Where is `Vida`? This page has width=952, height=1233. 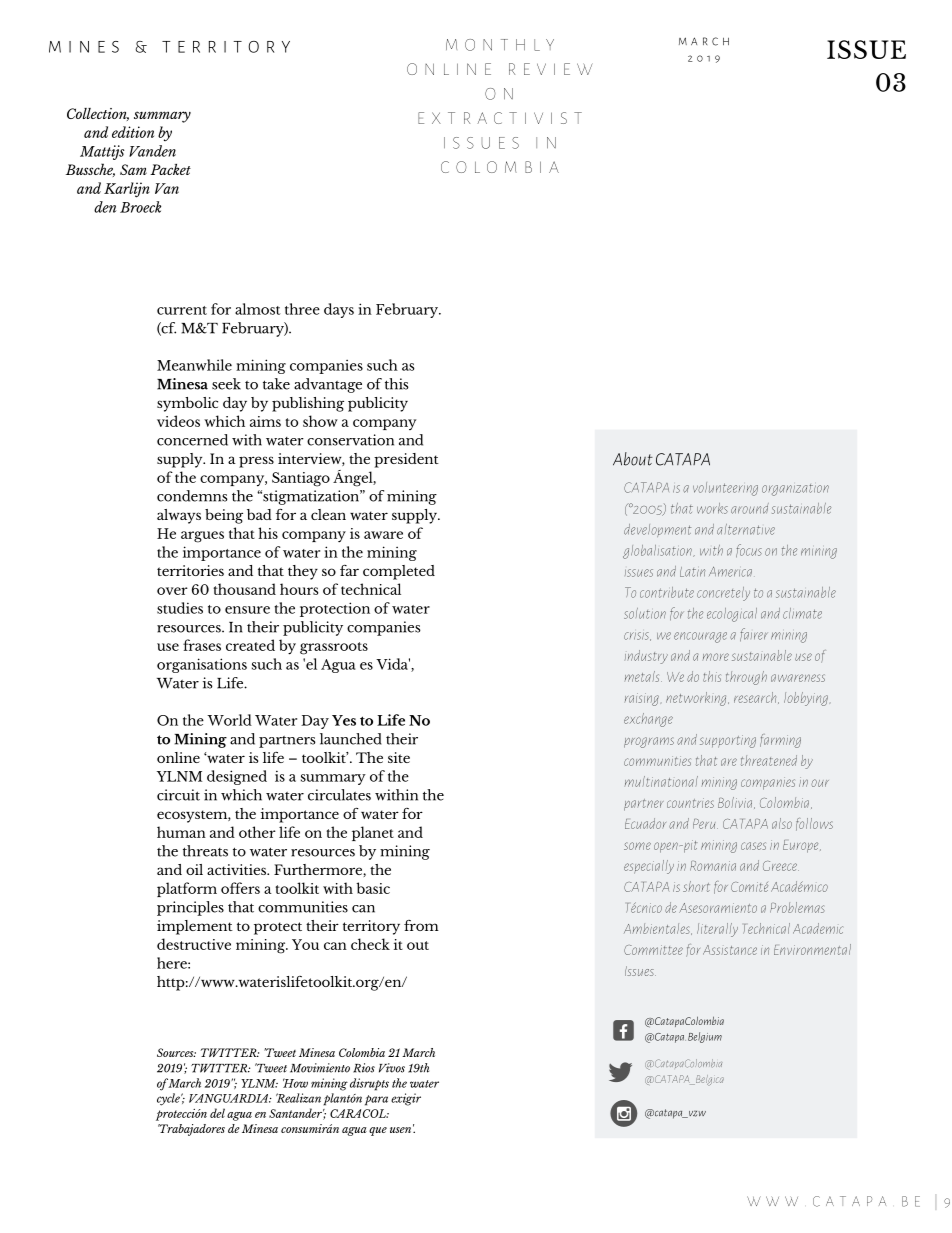 Vida is located at coordinates (393, 664).
